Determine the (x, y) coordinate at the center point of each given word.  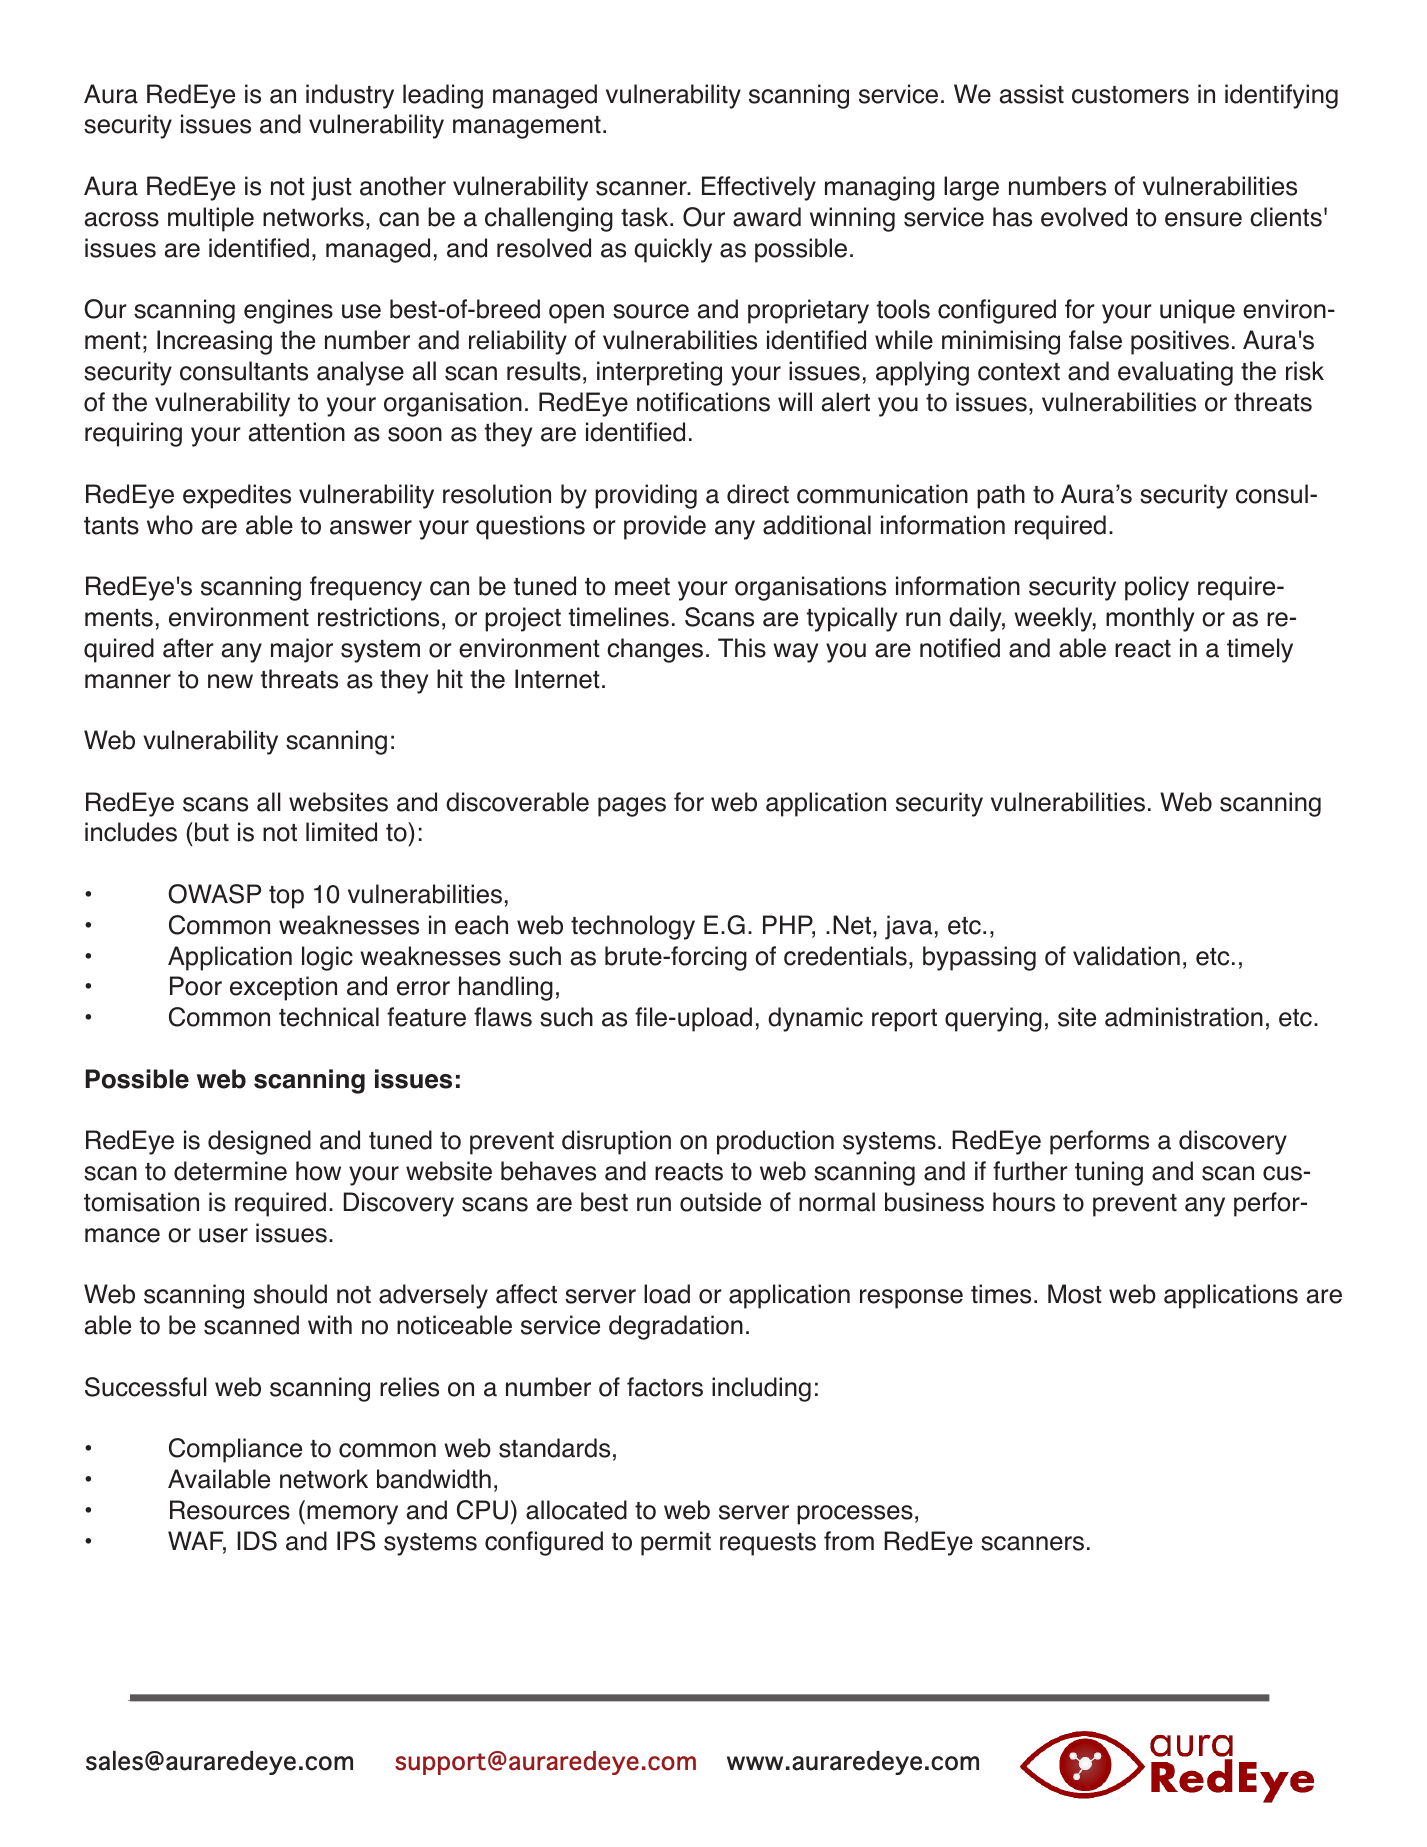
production (775, 1142)
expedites (237, 496)
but (212, 832)
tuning (1109, 1173)
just (331, 188)
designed (259, 1142)
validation (1126, 956)
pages (632, 807)
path (1001, 496)
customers (1130, 95)
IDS (257, 1541)
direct (758, 494)
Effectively (759, 188)
